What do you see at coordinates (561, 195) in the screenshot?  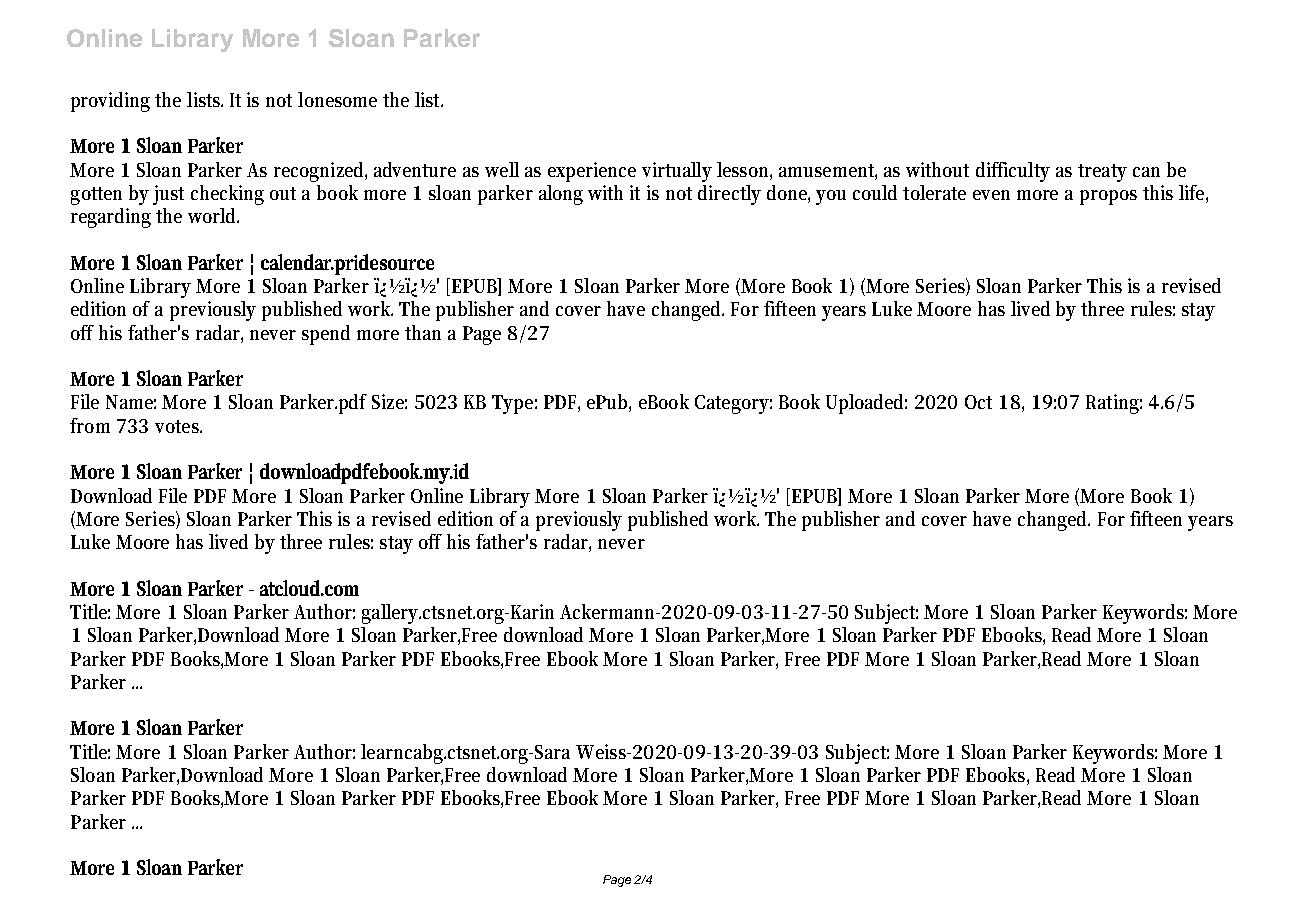 I see `along` at bounding box center [561, 195].
